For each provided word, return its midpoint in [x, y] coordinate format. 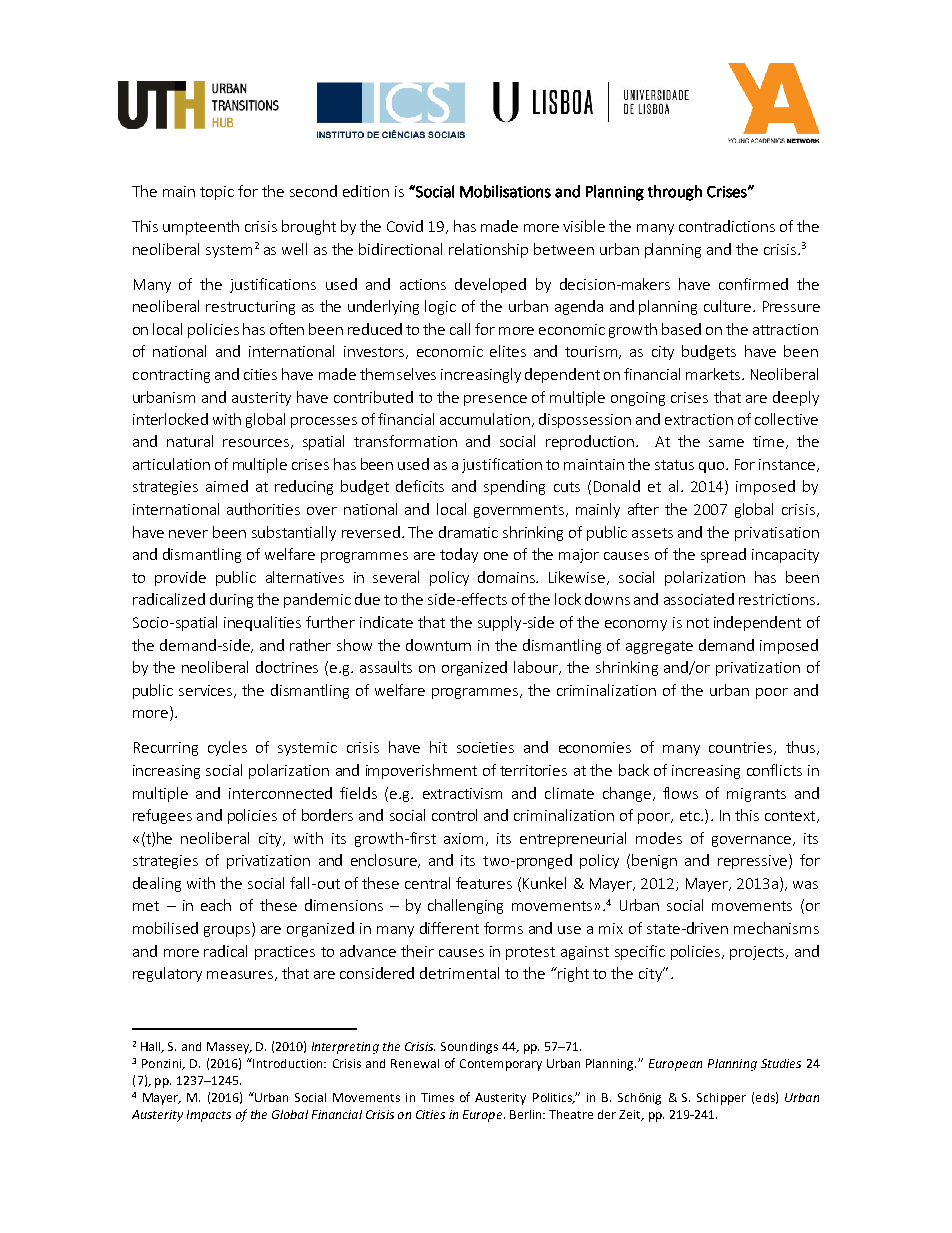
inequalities [262, 623]
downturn [438, 645]
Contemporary [501, 1065]
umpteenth [201, 227]
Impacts [209, 1116]
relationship [488, 250]
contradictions [727, 226]
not [698, 623]
